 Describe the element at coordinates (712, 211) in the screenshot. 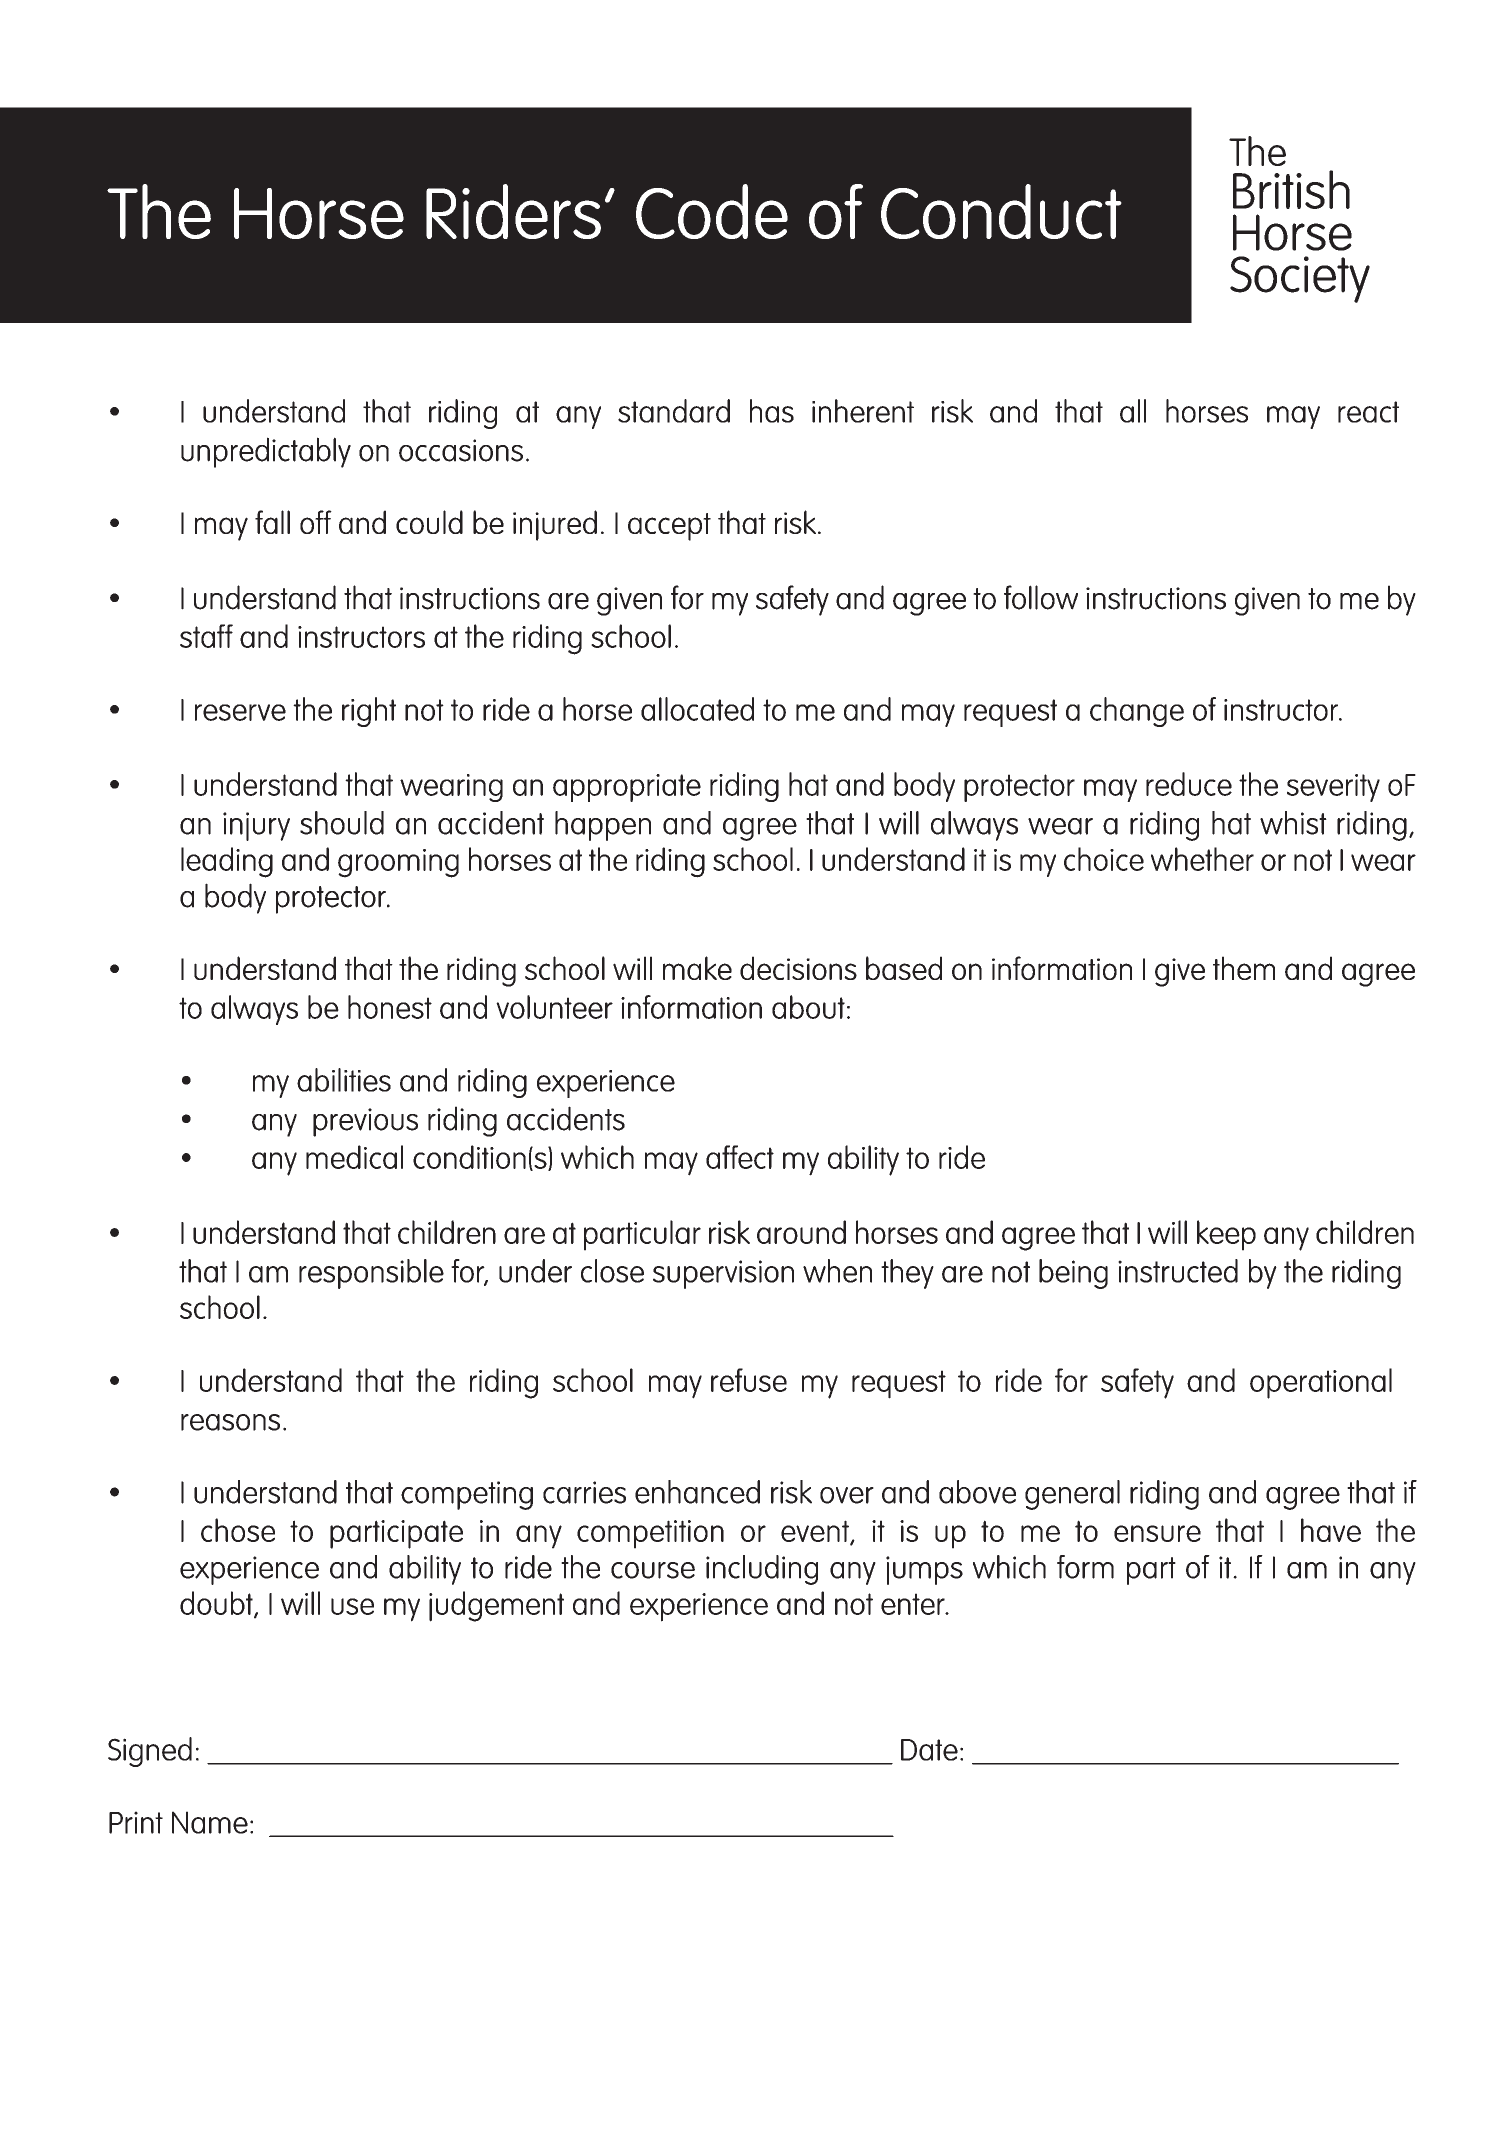

I see `Code` at that location.
